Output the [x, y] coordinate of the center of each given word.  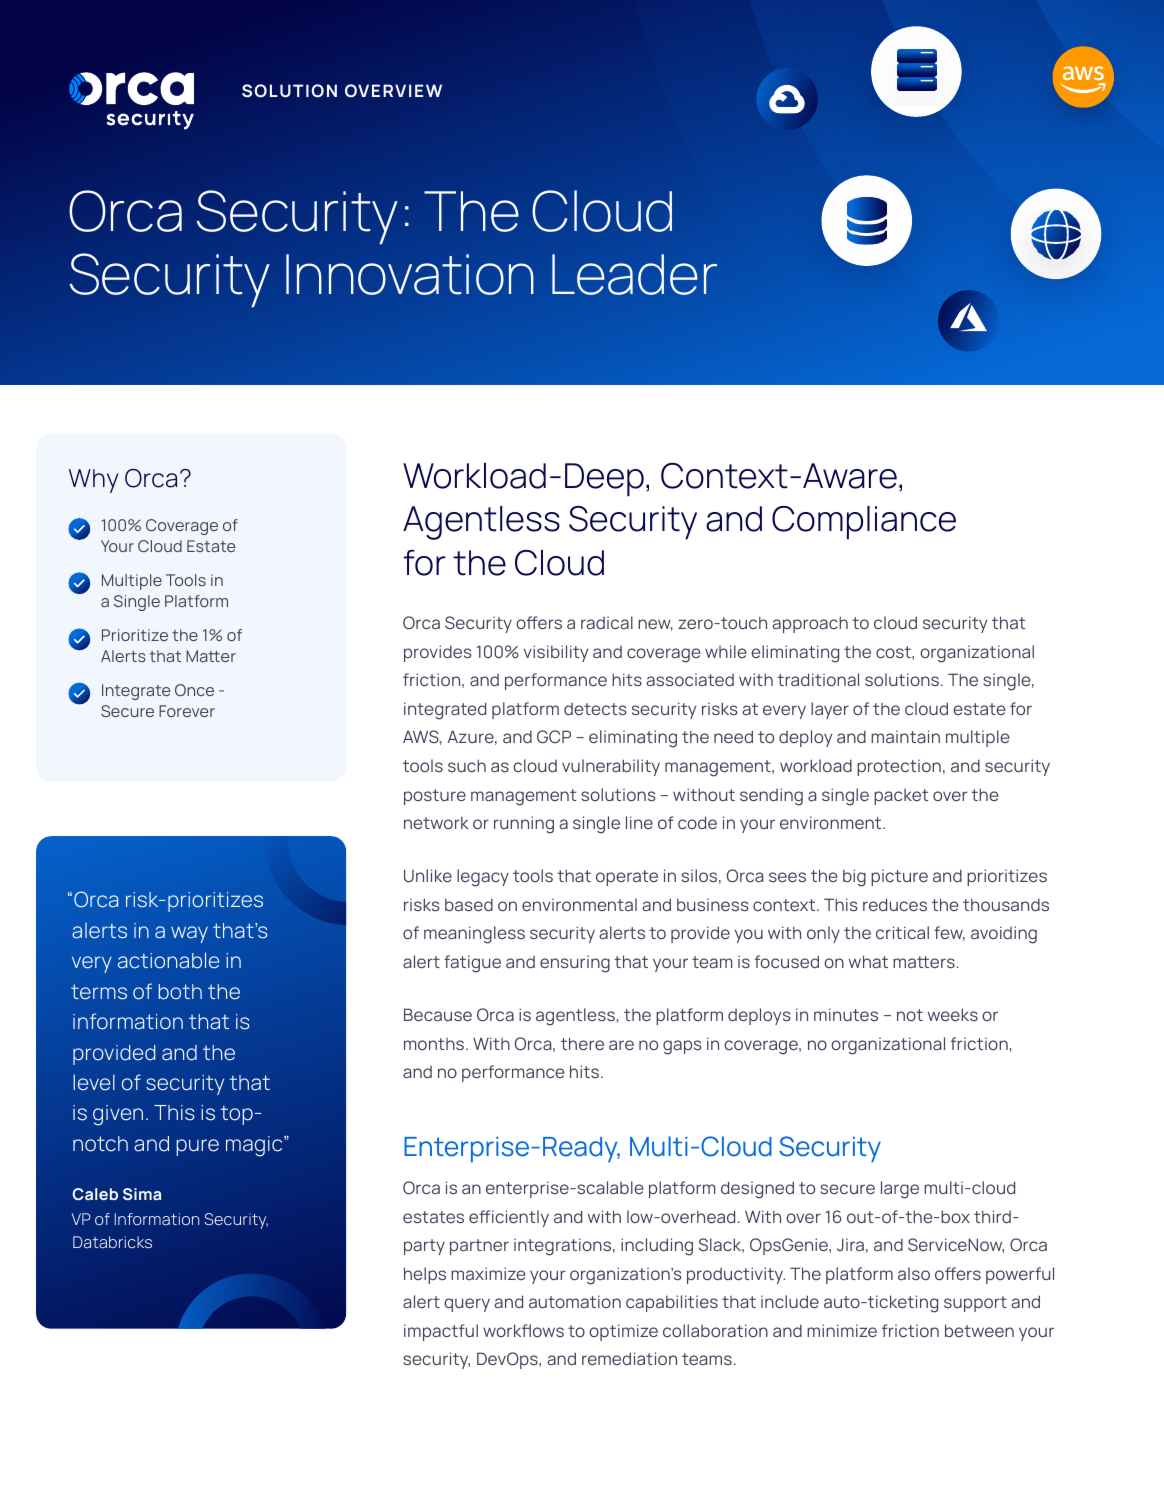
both [180, 992]
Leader [634, 274]
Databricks [112, 1242]
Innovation [410, 274]
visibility [556, 653]
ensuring [575, 964]
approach [810, 624]
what [868, 961]
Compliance [864, 522]
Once [194, 690]
